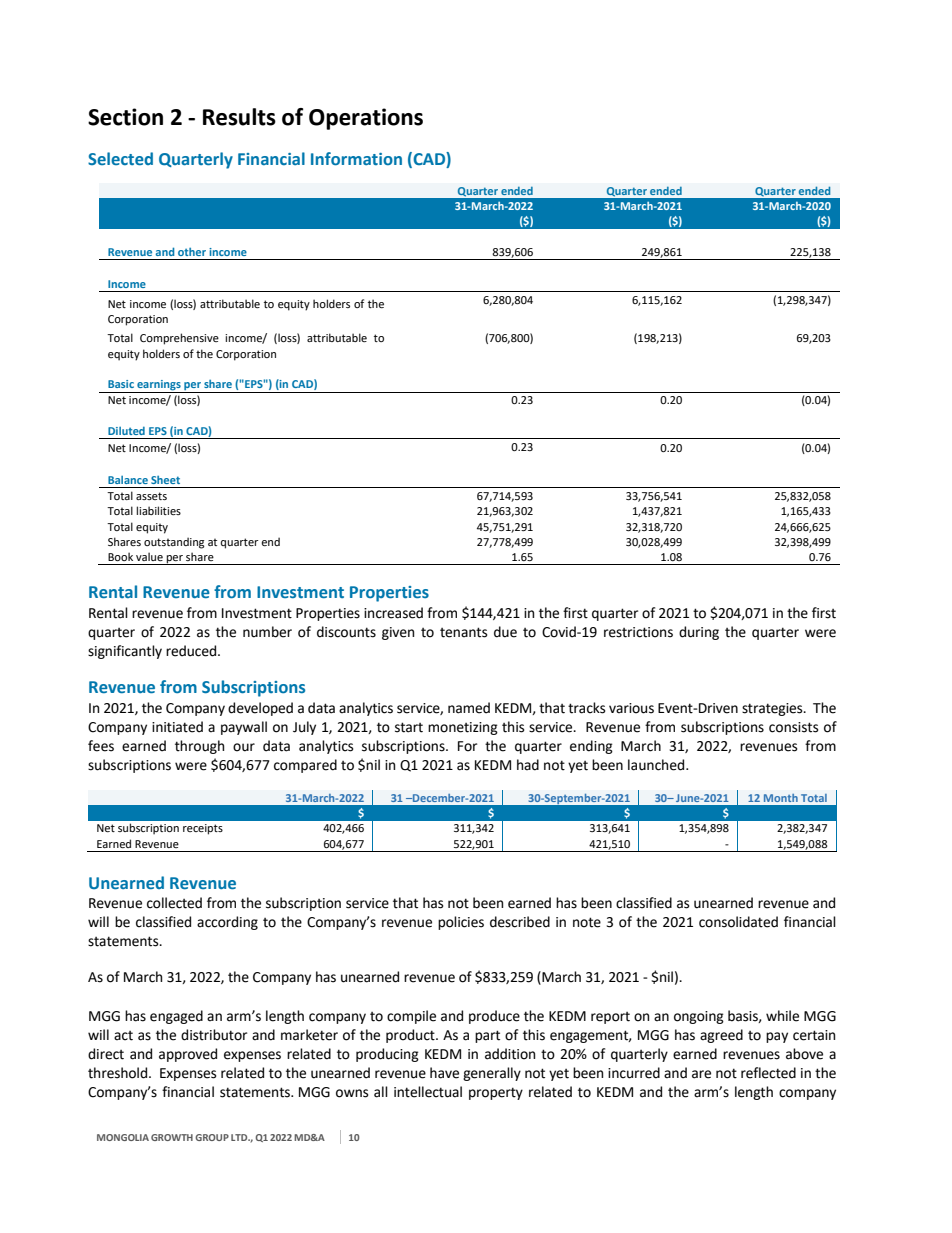 The image size is (952, 1233). What do you see at coordinates (192, 651) in the screenshot?
I see `reduced` at bounding box center [192, 651].
